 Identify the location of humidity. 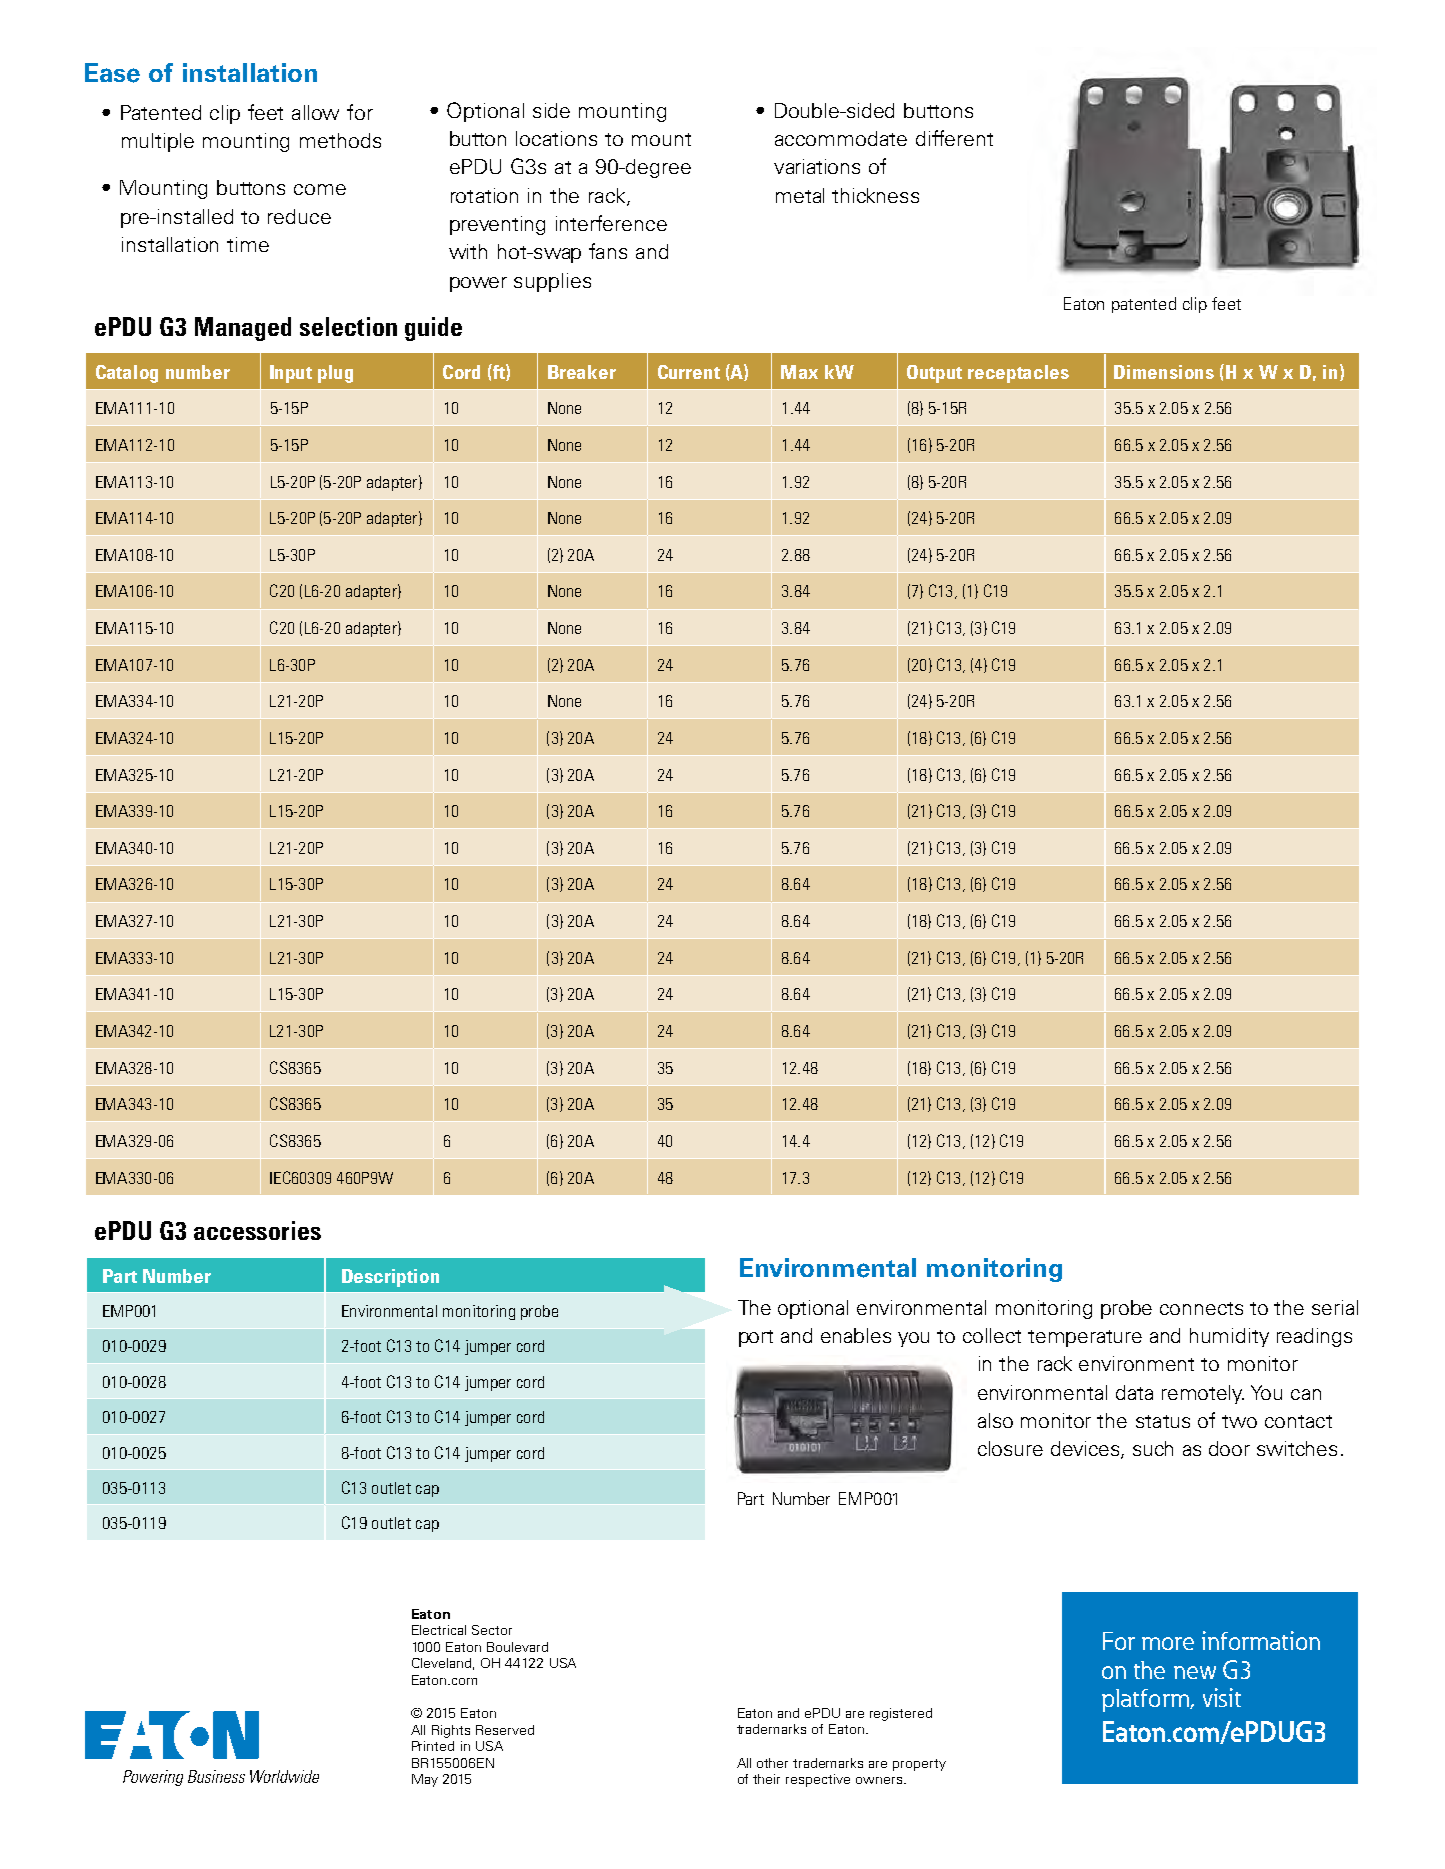
(1229, 1337).
